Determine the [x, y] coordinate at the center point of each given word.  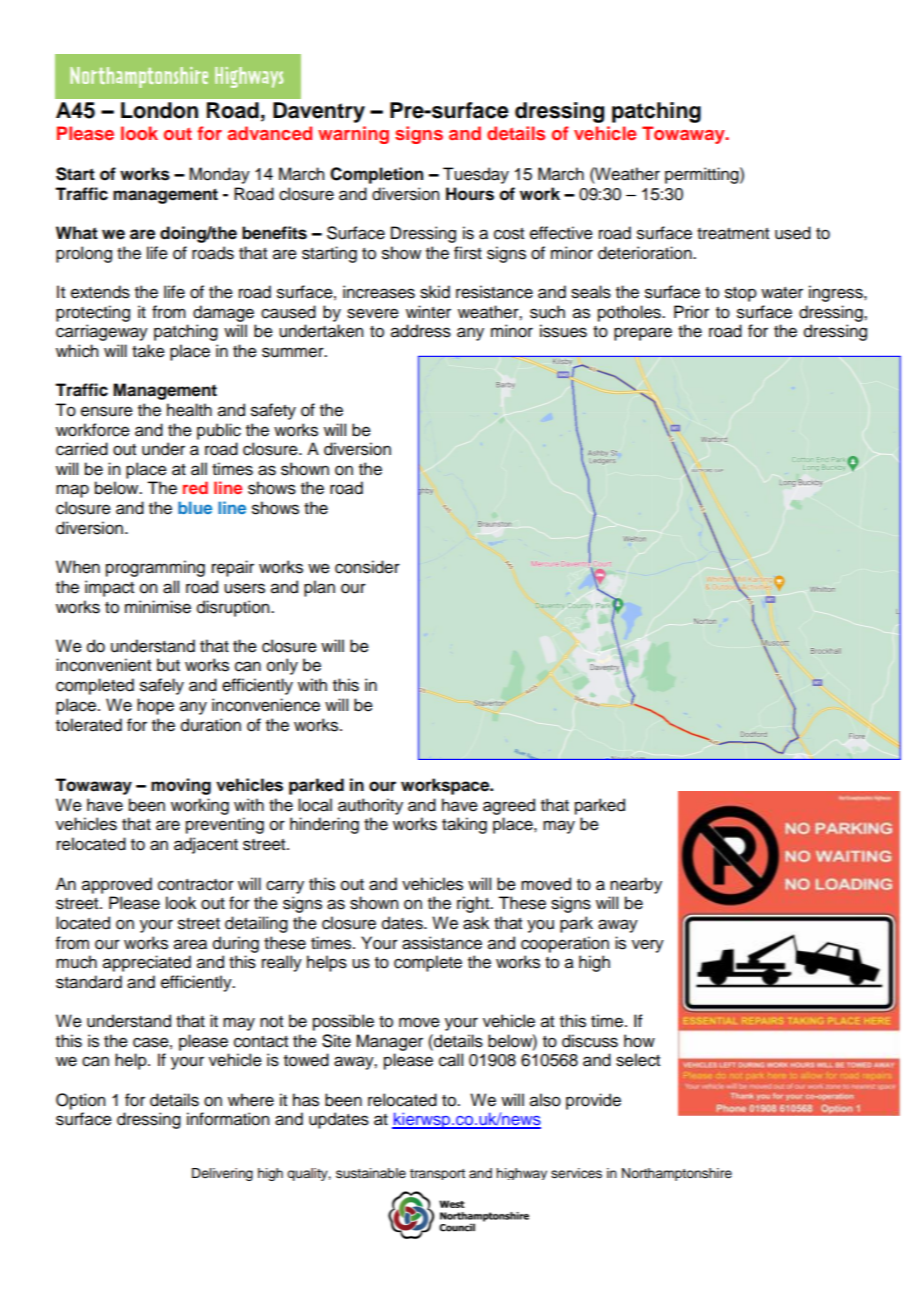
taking [464, 825]
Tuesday [476, 175]
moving [181, 786]
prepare [643, 334]
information [228, 1119]
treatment [733, 234]
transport [437, 1174]
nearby [636, 885]
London [159, 110]
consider [367, 567]
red [195, 487]
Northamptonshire [677, 1174]
